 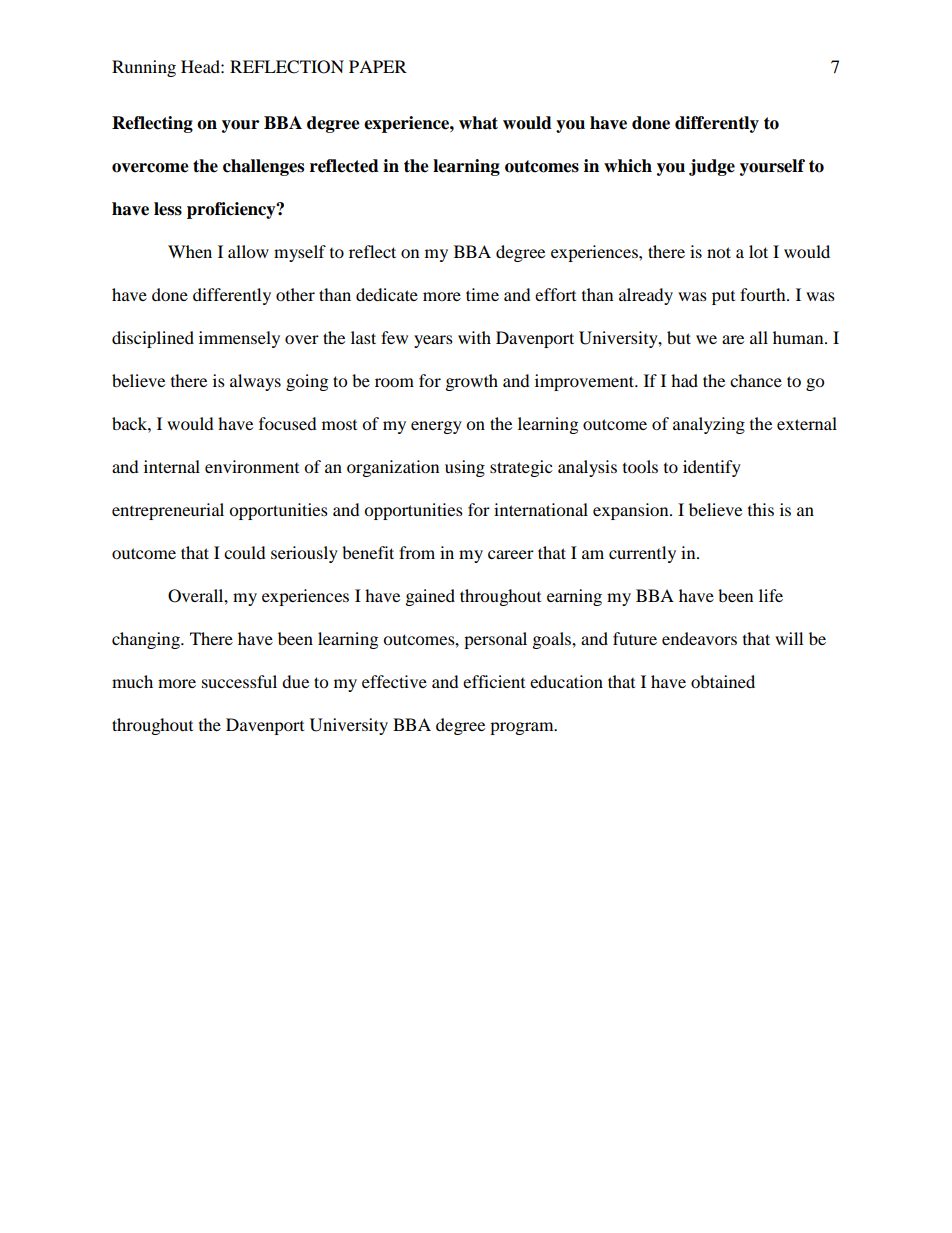 I want to click on successful, so click(x=239, y=681).
